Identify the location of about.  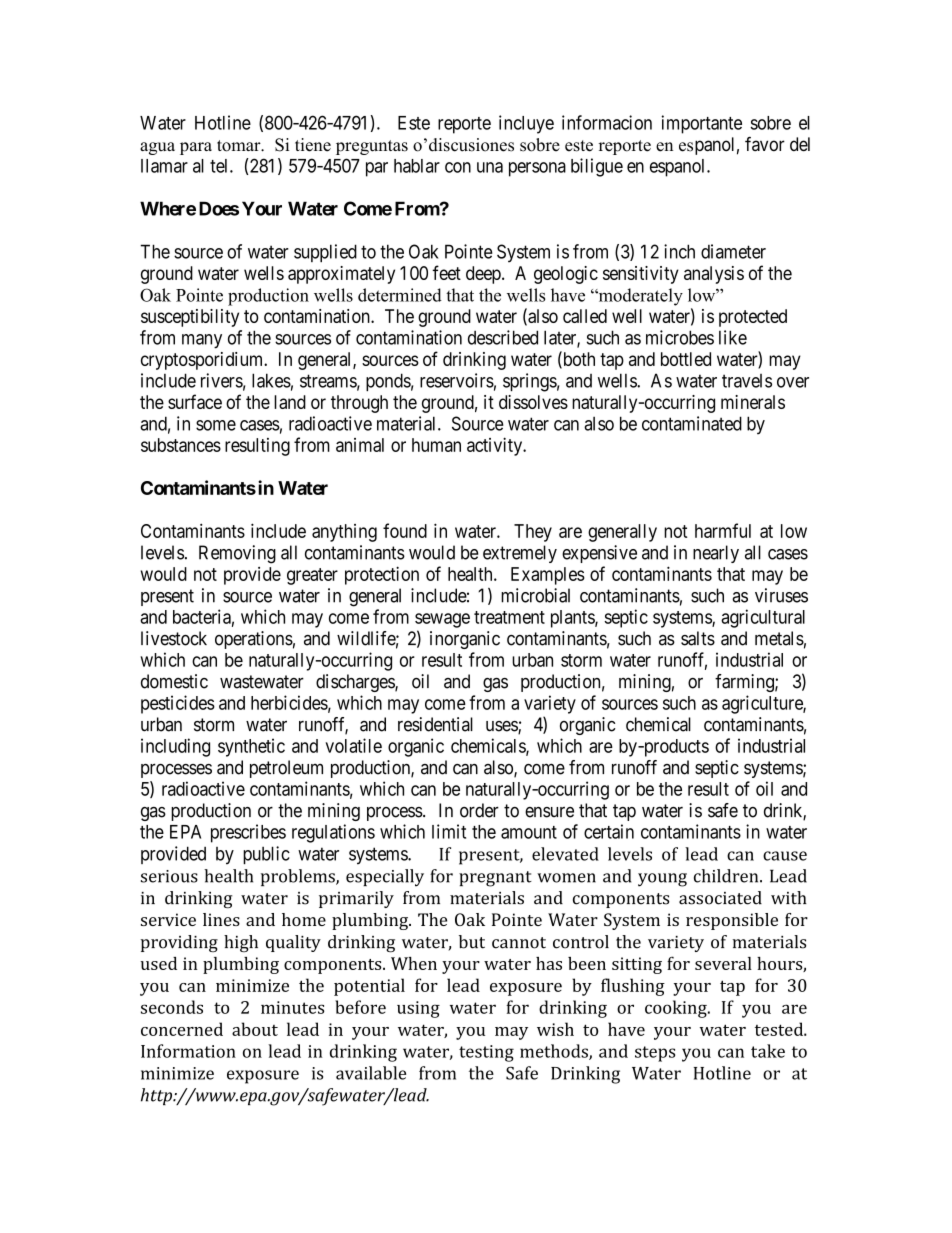
(255, 1029).
